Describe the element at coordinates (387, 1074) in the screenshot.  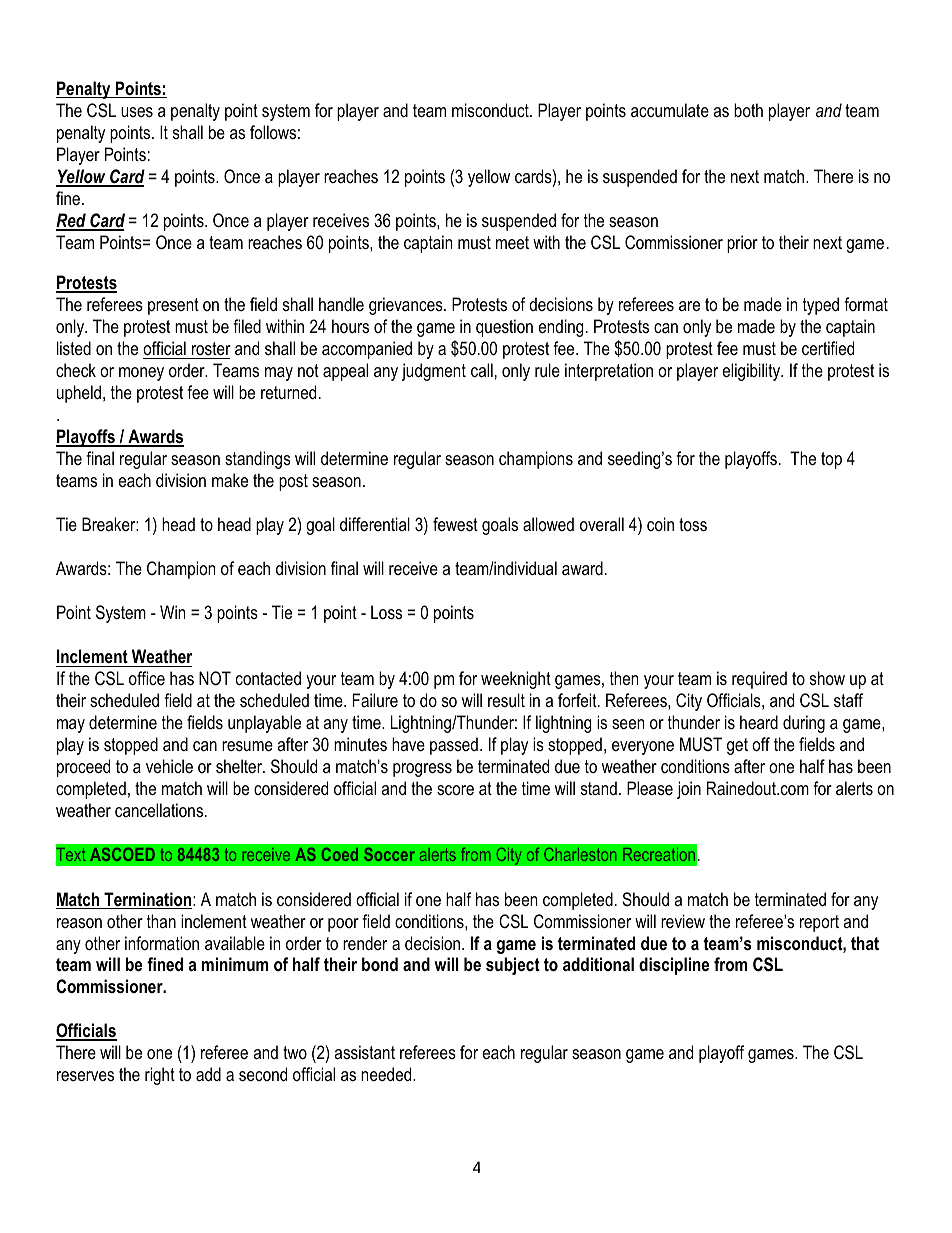
I see `needed` at that location.
